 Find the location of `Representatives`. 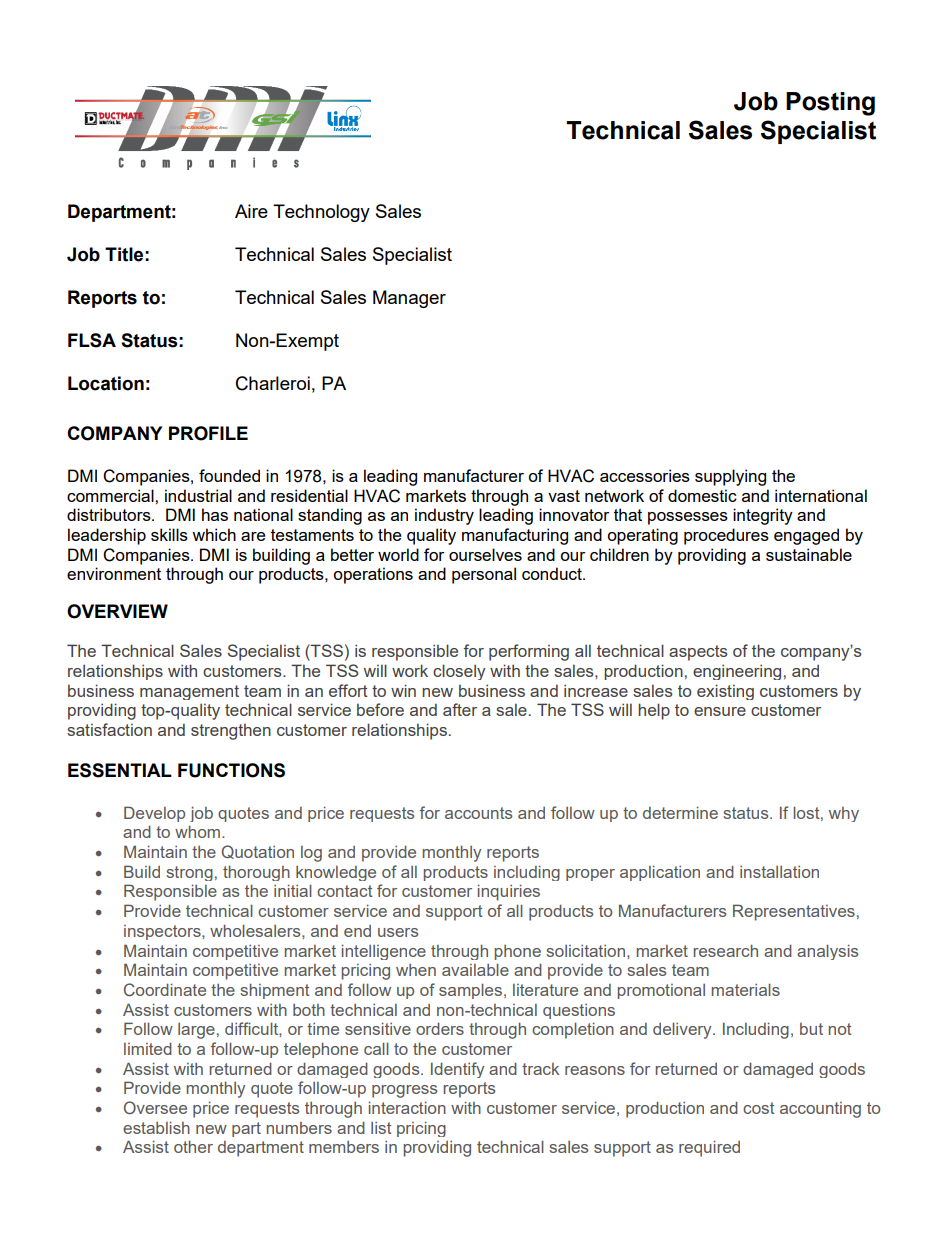

Representatives is located at coordinates (794, 912).
